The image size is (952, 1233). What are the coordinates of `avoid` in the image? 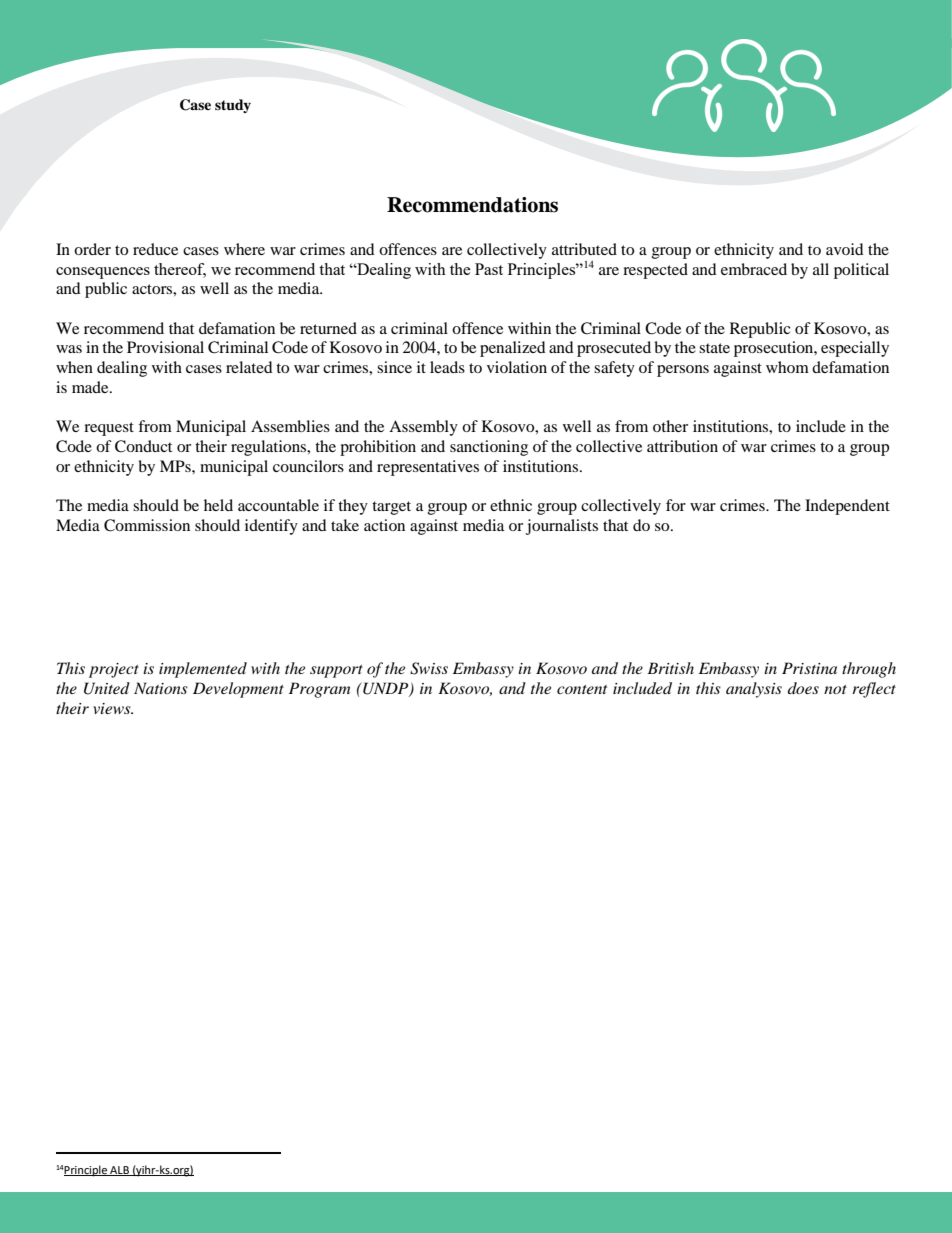 It's located at (845, 249).
